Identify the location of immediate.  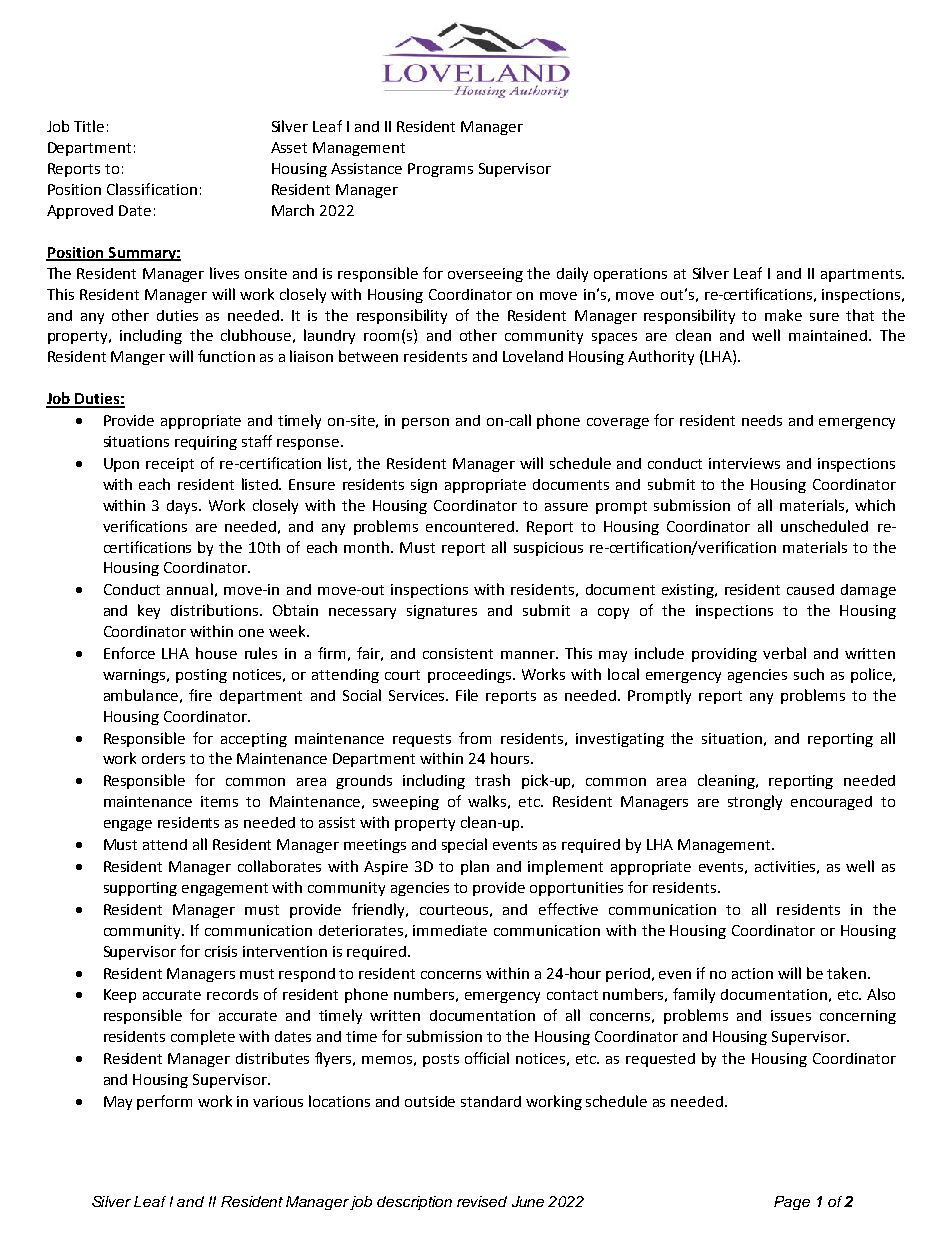
(450, 930).
